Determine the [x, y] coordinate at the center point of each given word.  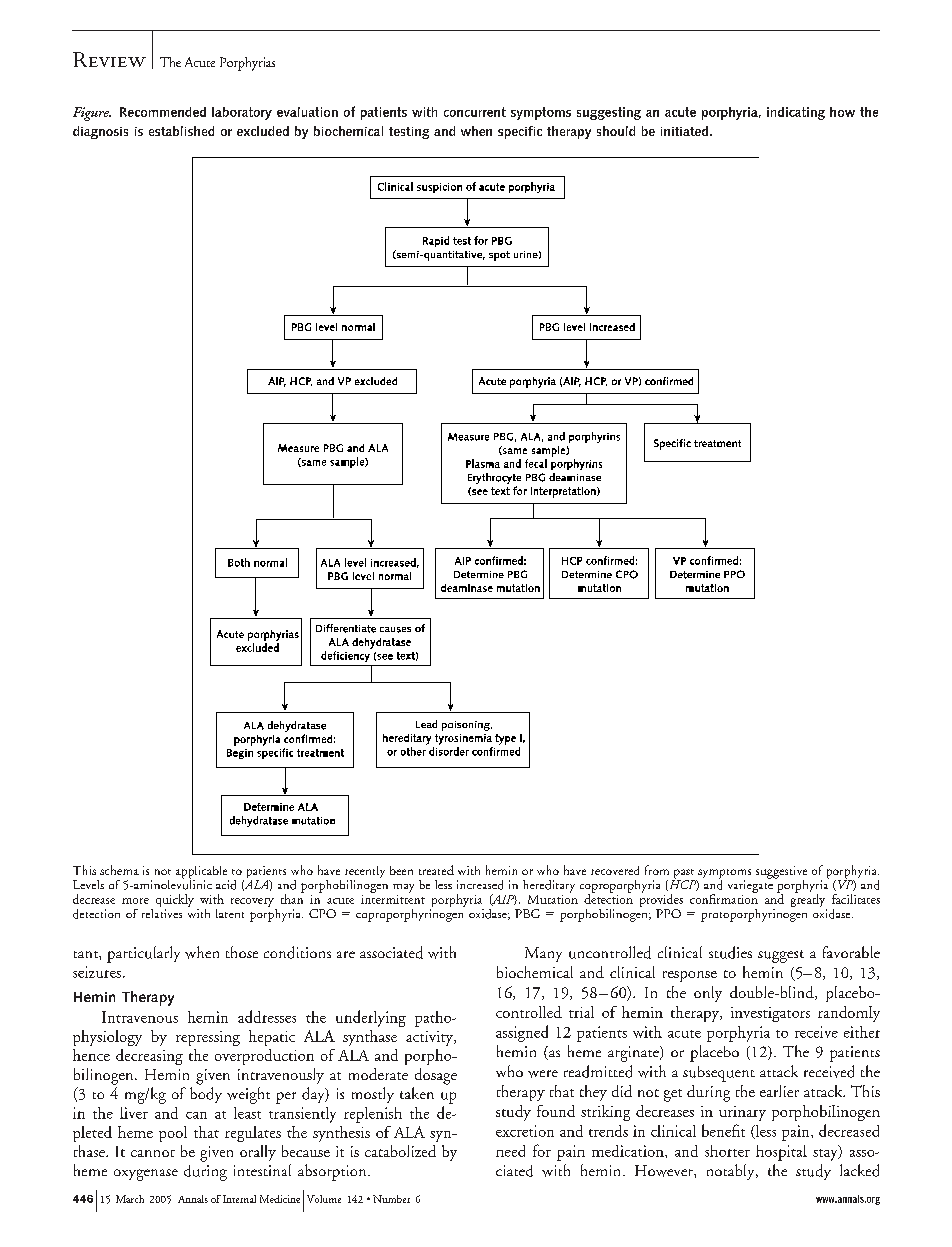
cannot [153, 1153]
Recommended [163, 112]
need [510, 1151]
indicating [796, 113]
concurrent [475, 112]
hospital [781, 1153]
